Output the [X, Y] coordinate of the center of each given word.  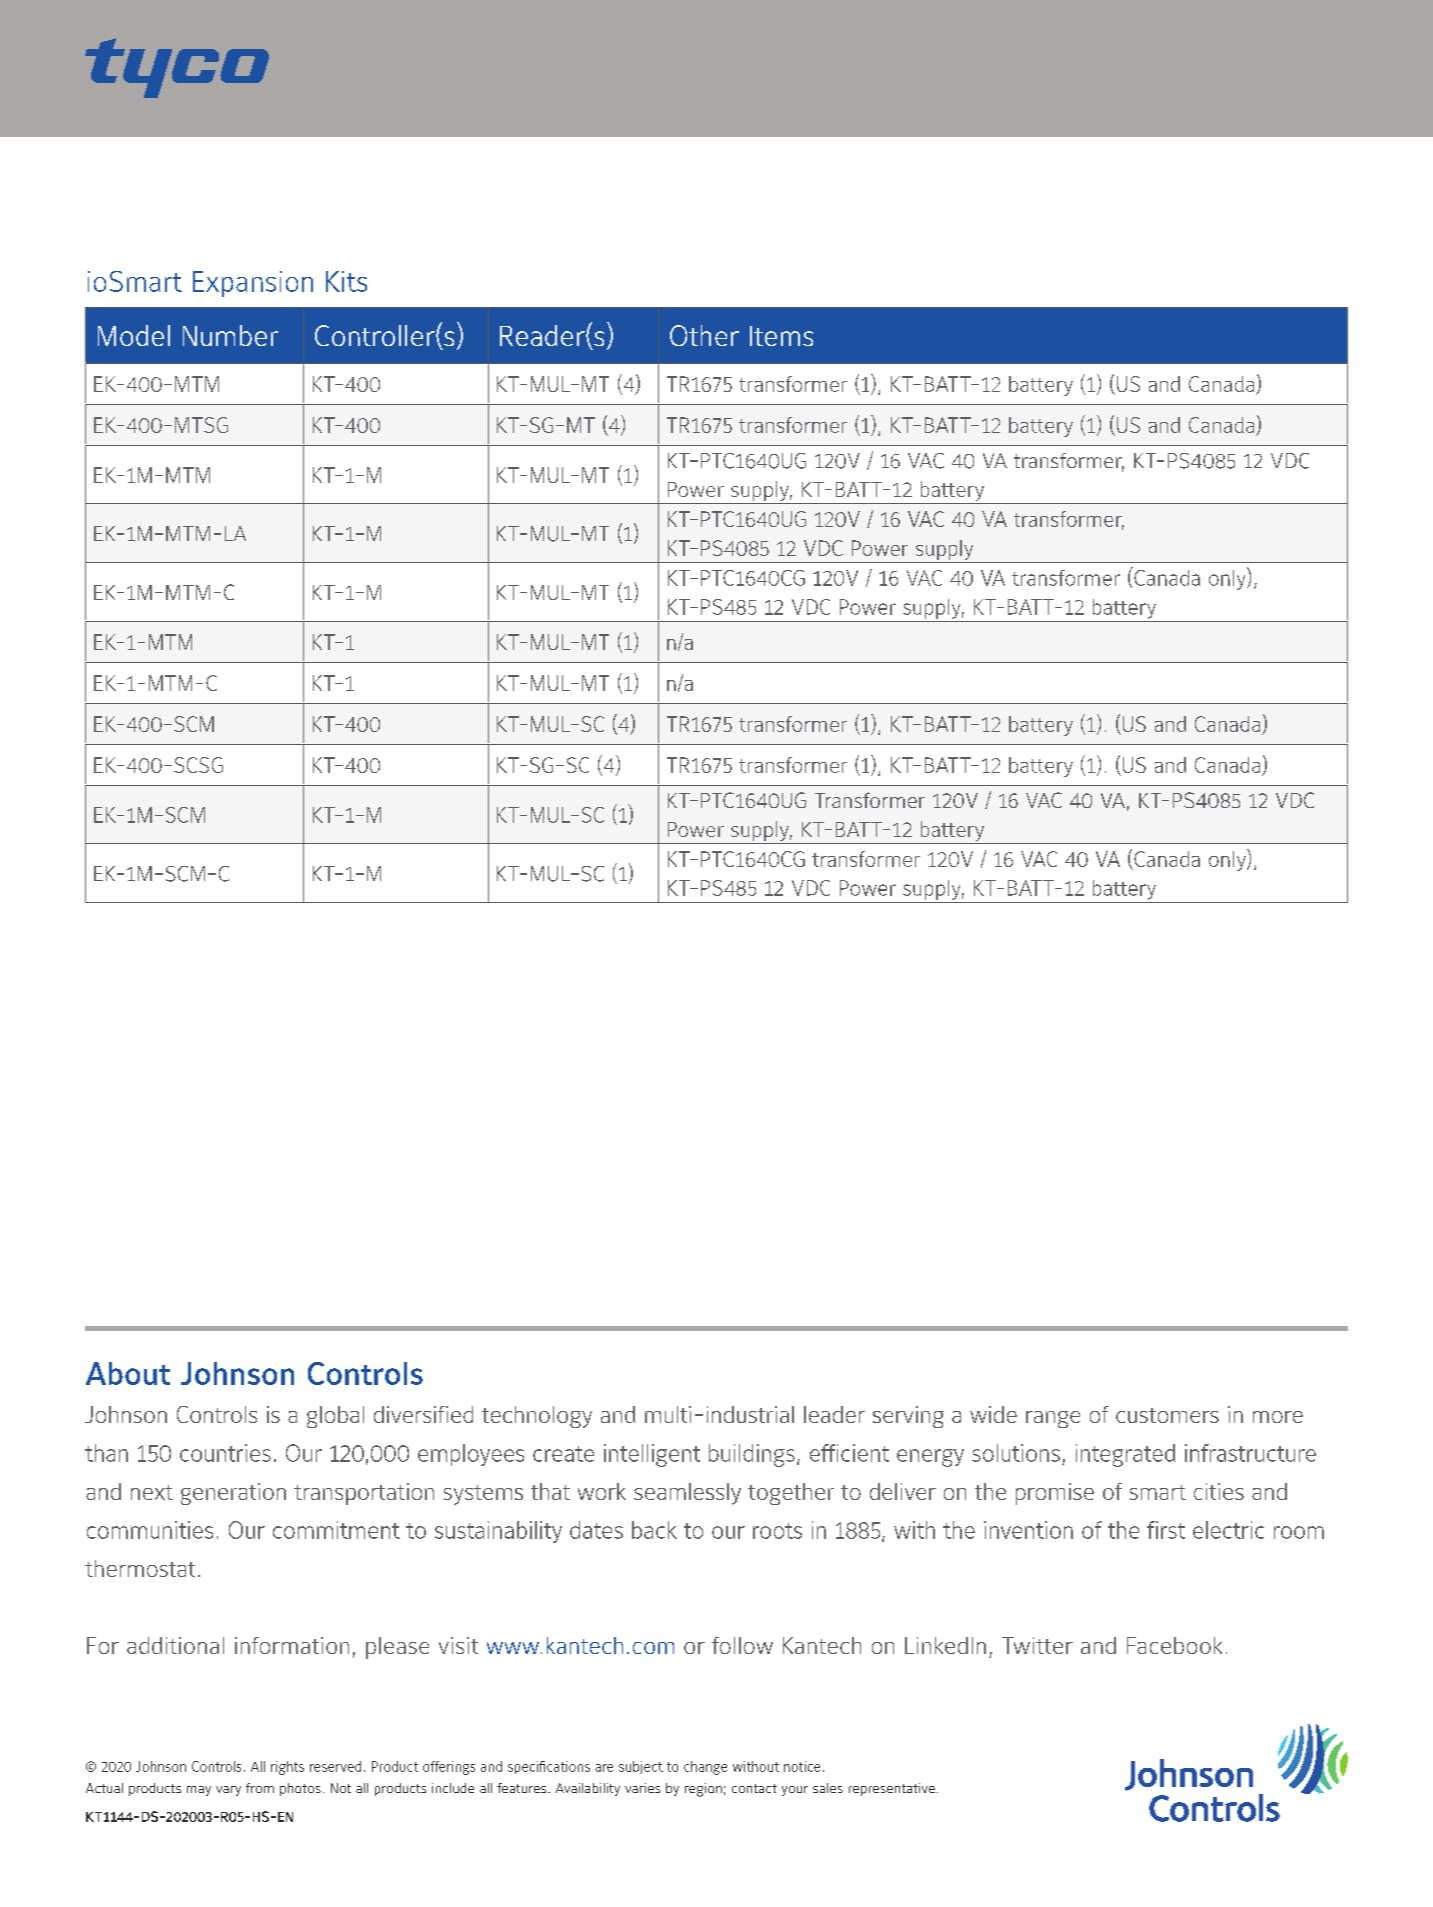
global [335, 1417]
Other [704, 335]
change [705, 1768]
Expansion [253, 284]
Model [134, 335]
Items [781, 336]
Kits [346, 281]
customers [1167, 1415]
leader [834, 1414]
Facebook [1174, 1645]
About [128, 1373]
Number [230, 335]
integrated [1125, 1455]
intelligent [652, 1455]
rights [287, 1768]
